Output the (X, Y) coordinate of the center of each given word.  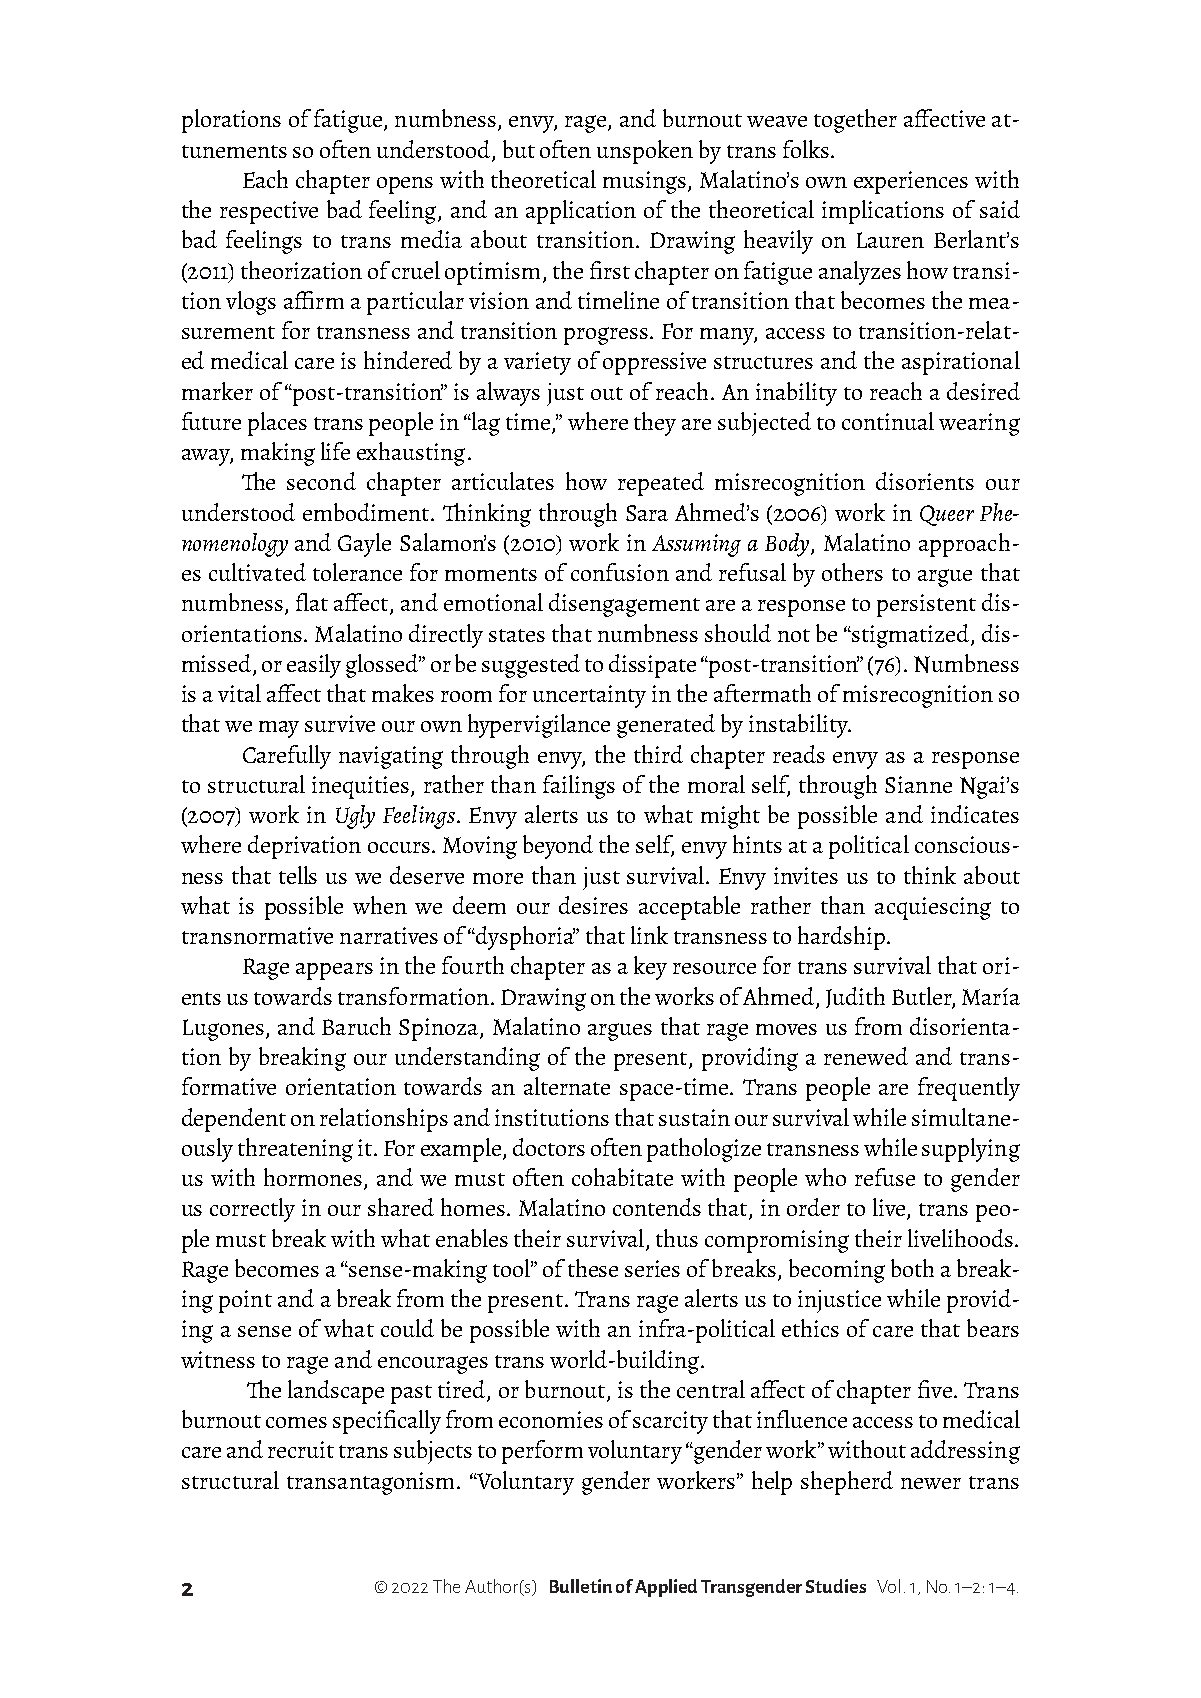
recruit (301, 1449)
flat (312, 602)
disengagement (624, 605)
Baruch (356, 1026)
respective (269, 212)
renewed (866, 1056)
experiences (911, 182)
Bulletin (581, 1586)
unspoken (645, 152)
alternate (567, 1086)
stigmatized (911, 636)
